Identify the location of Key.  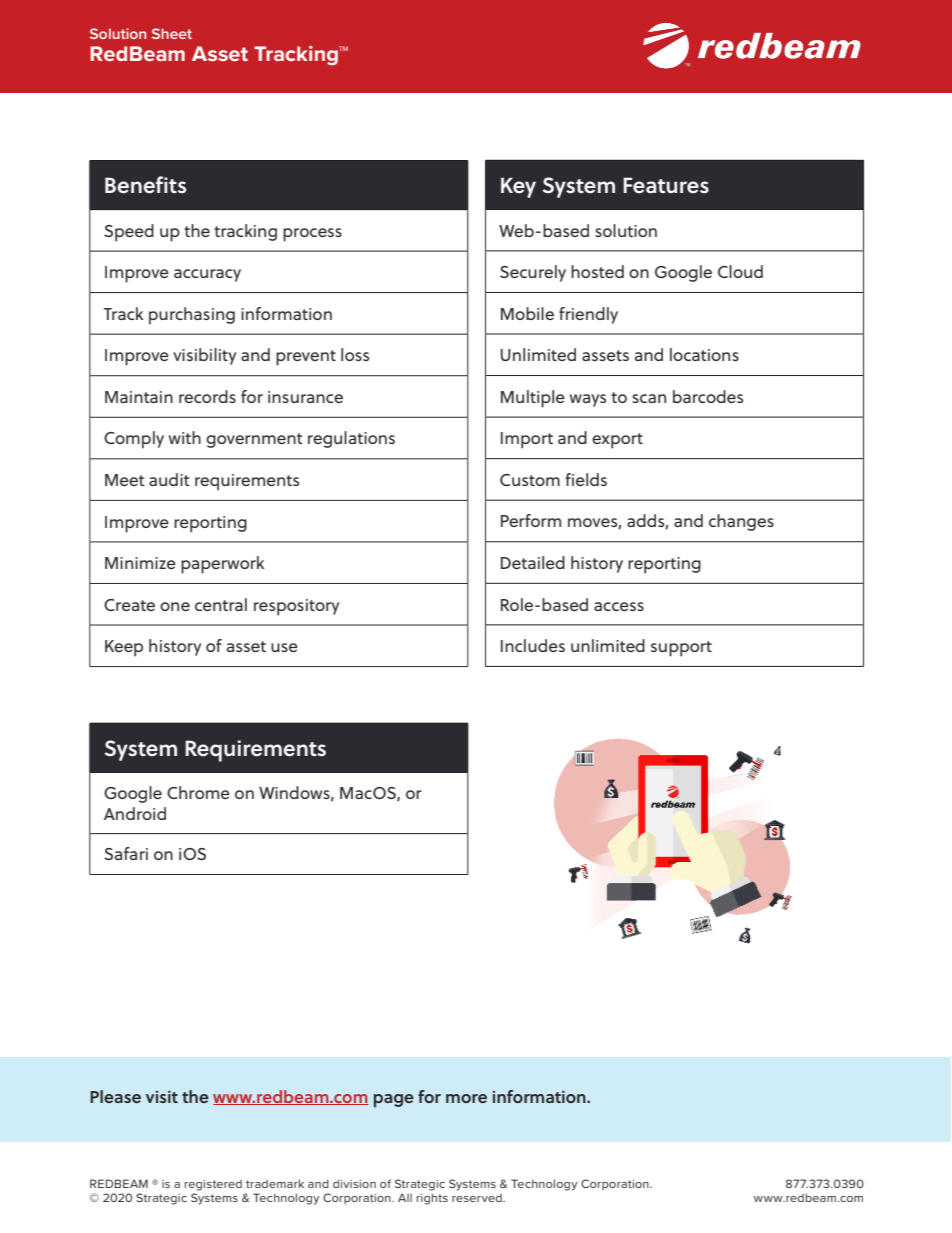
(518, 187).
